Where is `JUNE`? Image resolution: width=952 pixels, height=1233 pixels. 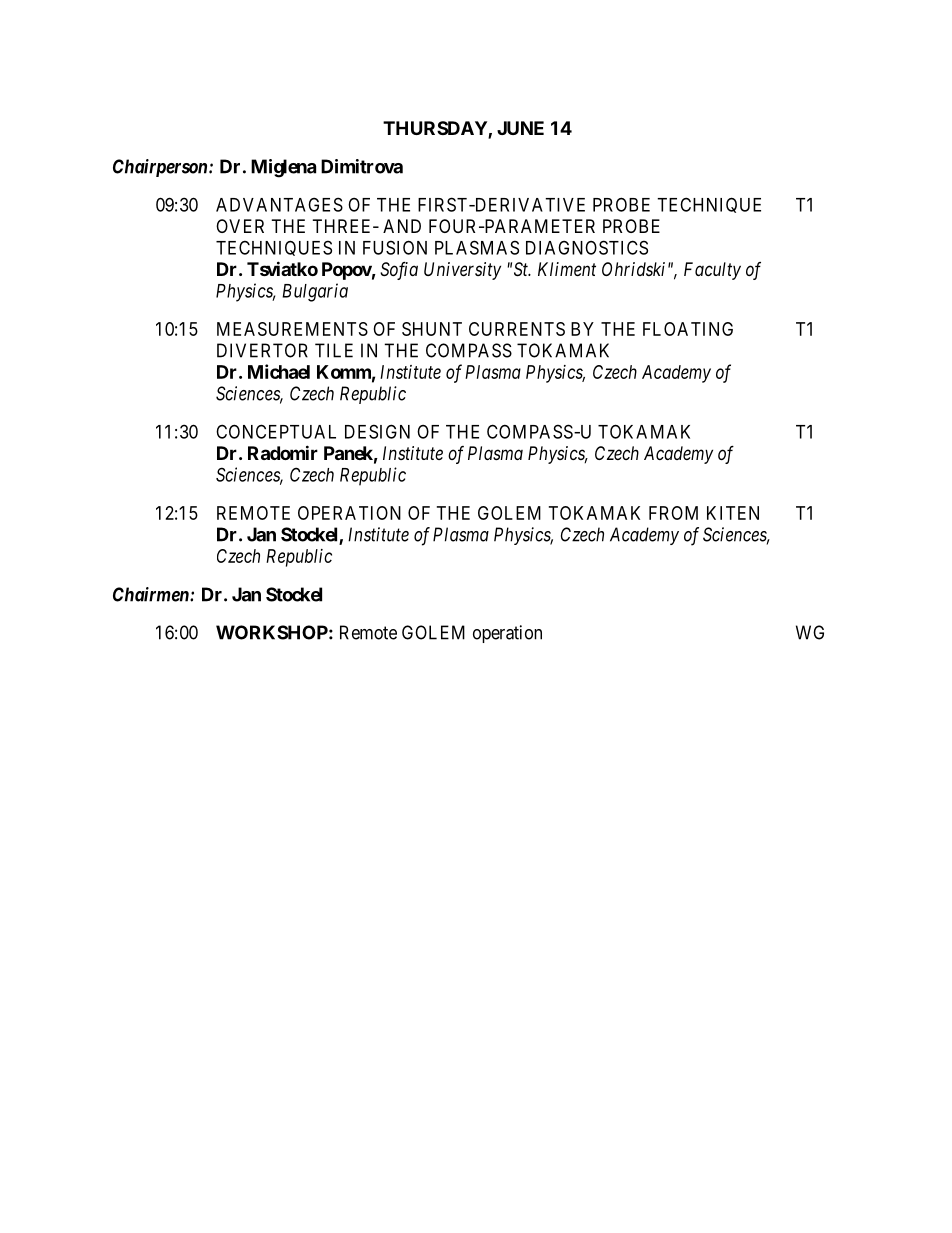 JUNE is located at coordinates (520, 128).
